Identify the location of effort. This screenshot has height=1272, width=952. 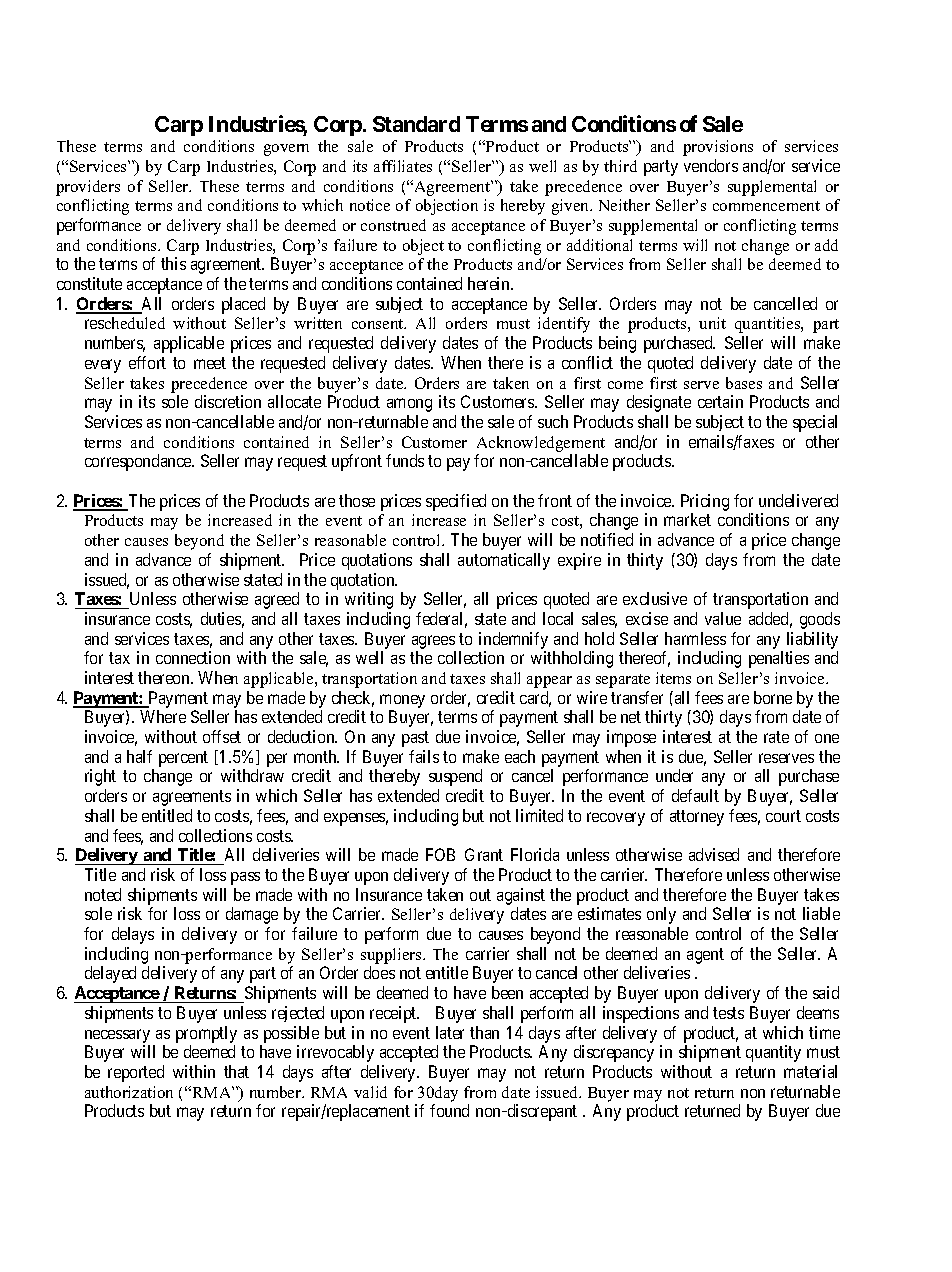
(147, 362).
